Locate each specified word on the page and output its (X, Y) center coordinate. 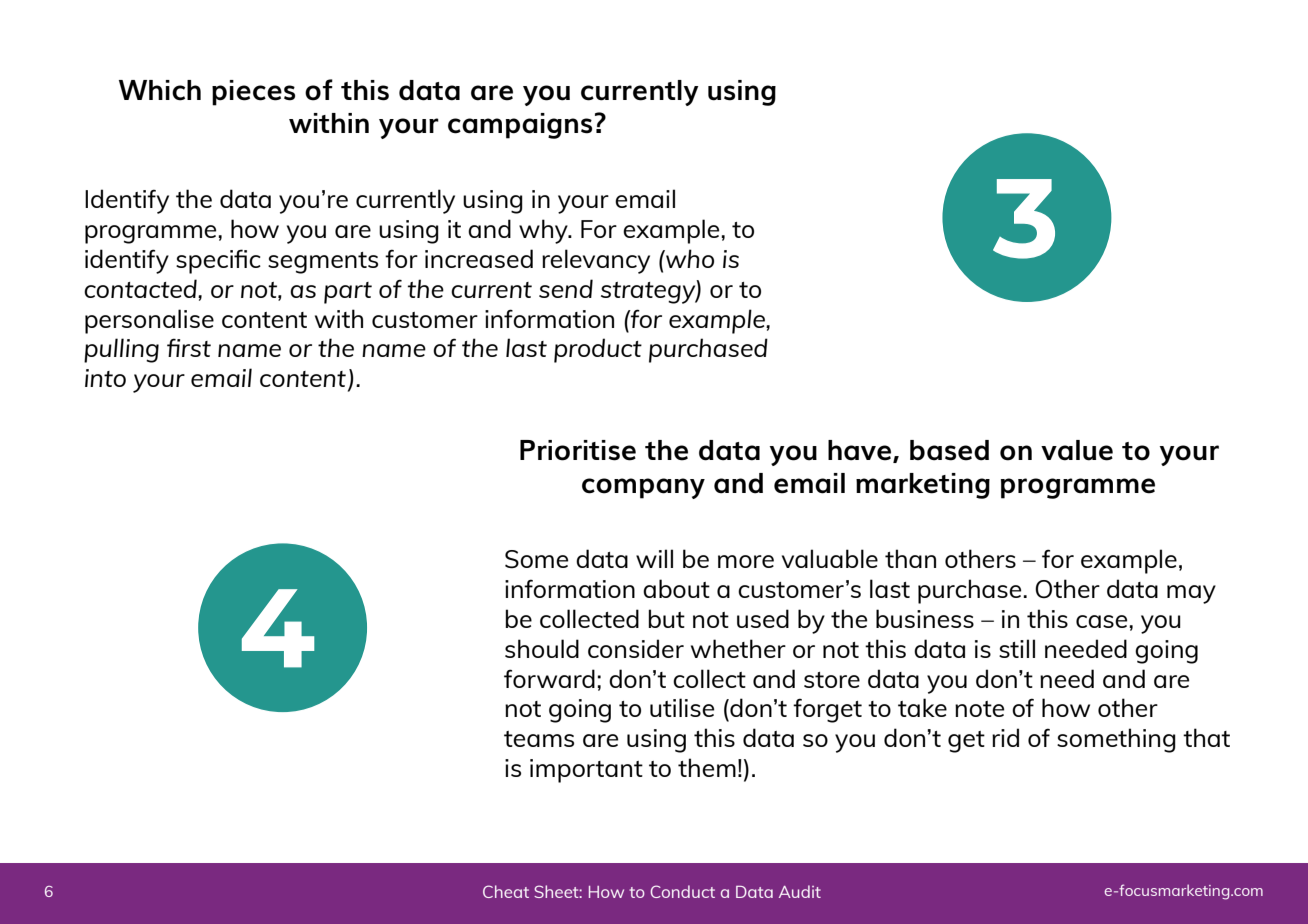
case (1103, 621)
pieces (253, 93)
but (667, 618)
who (689, 258)
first (189, 347)
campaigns (520, 126)
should (542, 648)
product (598, 350)
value (1077, 450)
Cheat (506, 891)
